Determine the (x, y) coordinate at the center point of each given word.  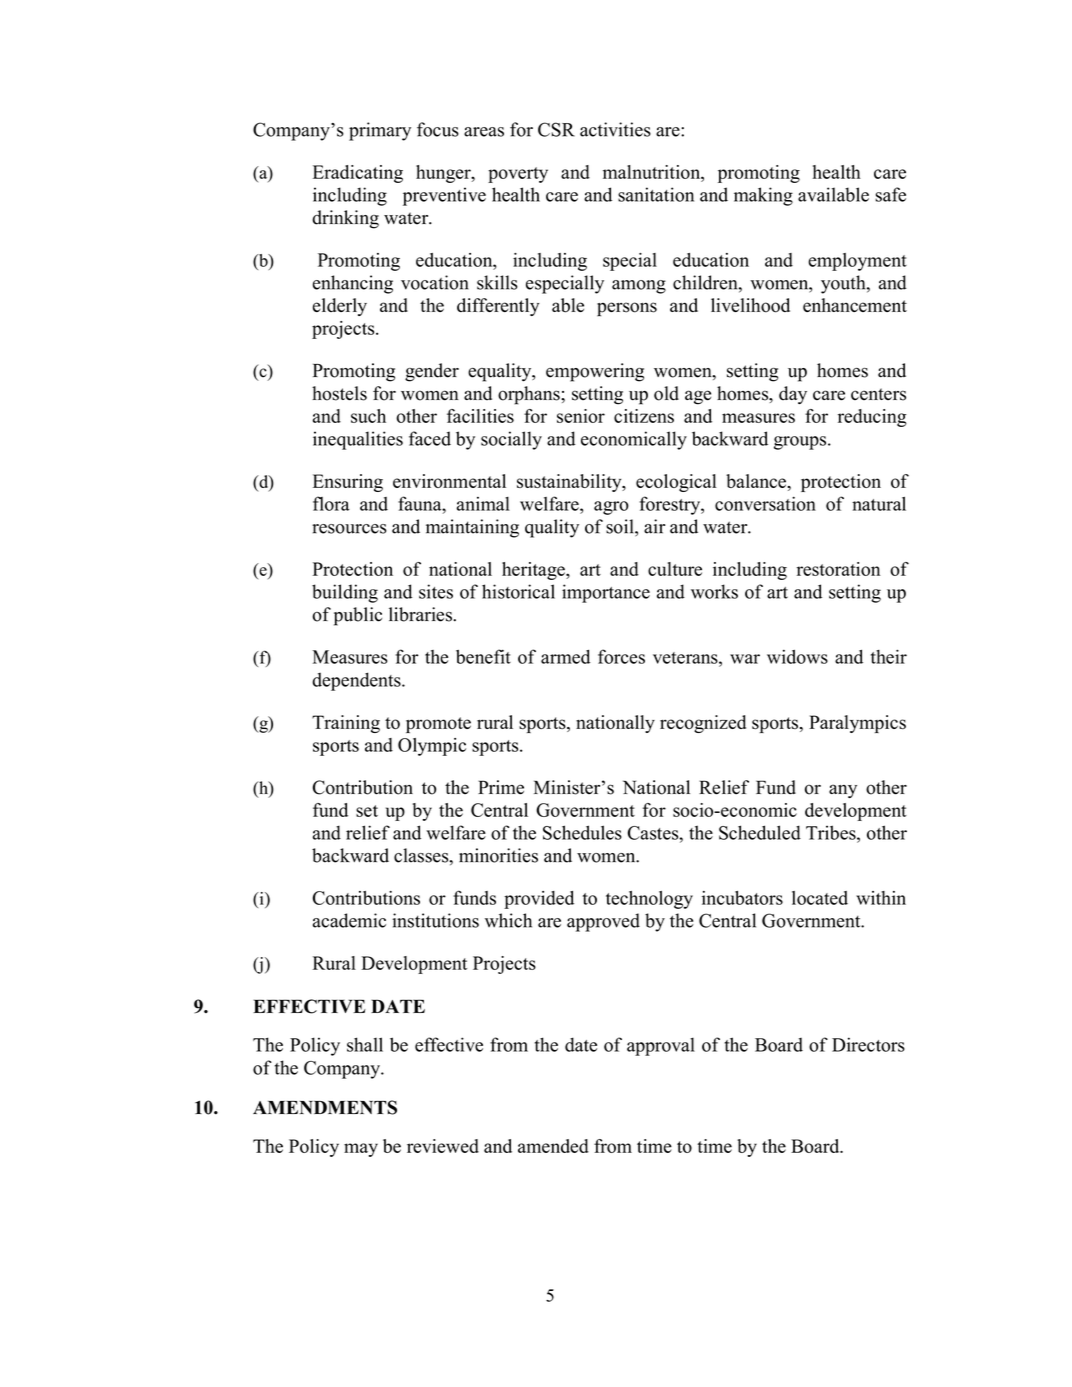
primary (380, 131)
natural (879, 504)
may (361, 1150)
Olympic (432, 747)
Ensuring (348, 483)
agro (611, 508)
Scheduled (760, 832)
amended (553, 1146)
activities (615, 129)
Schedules (582, 832)
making (763, 196)
